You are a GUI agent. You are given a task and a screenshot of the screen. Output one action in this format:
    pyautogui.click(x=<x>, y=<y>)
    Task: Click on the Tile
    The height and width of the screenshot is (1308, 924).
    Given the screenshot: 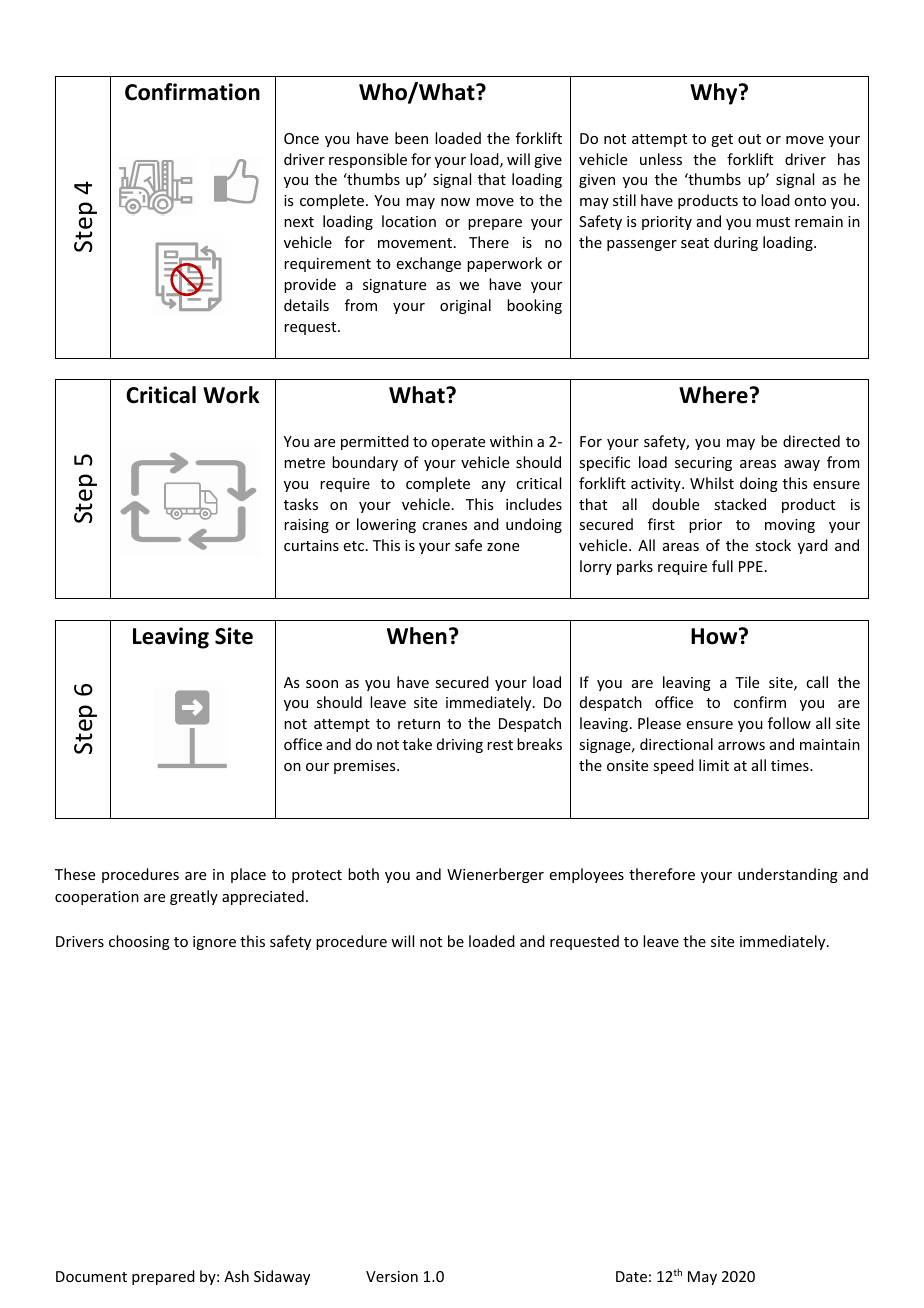 What is the action you would take?
    pyautogui.click(x=747, y=682)
